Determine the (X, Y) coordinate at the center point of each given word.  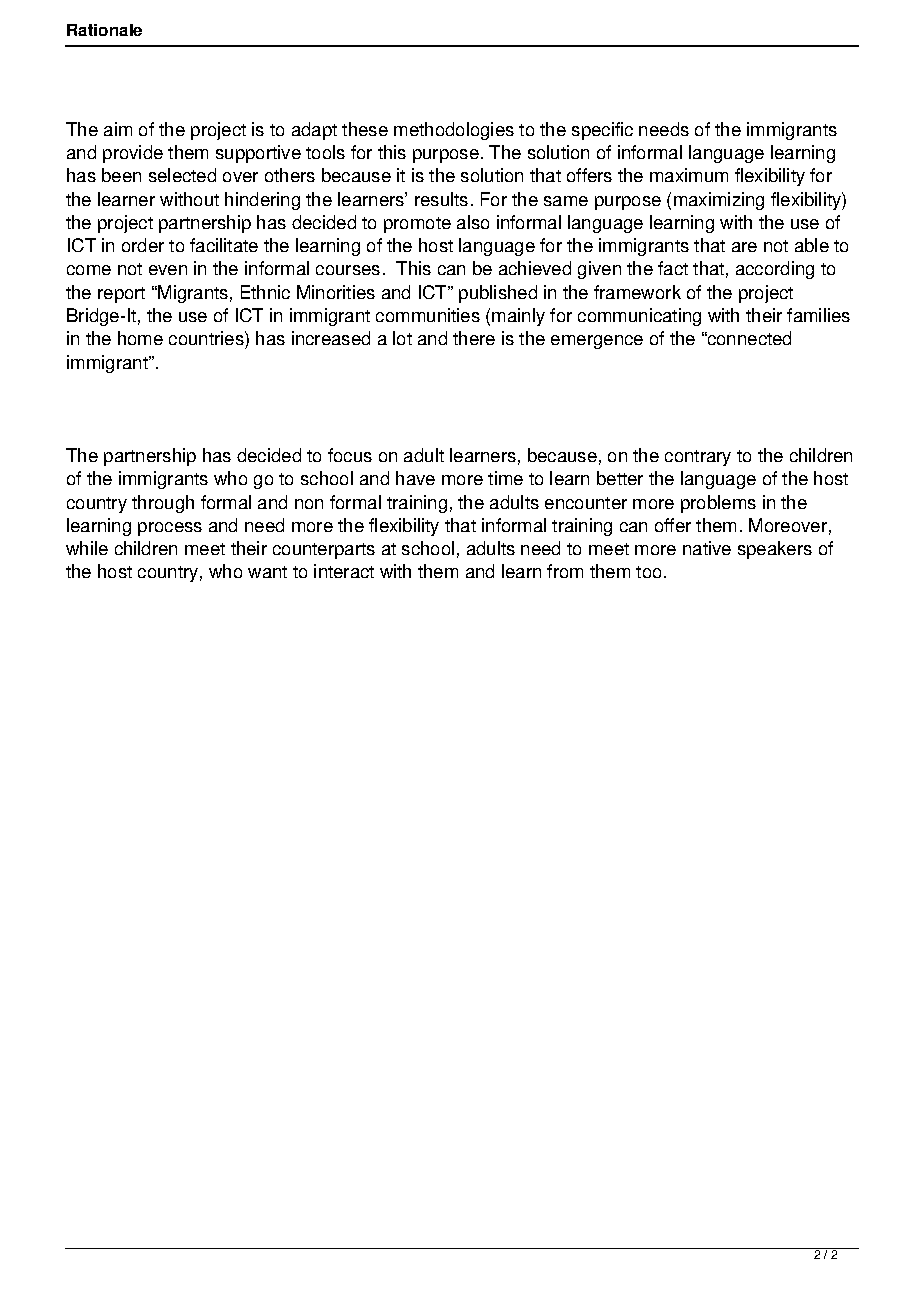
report (121, 295)
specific (602, 131)
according (775, 270)
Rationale (104, 30)
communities (428, 315)
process (170, 529)
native (707, 548)
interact (344, 571)
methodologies (454, 131)
